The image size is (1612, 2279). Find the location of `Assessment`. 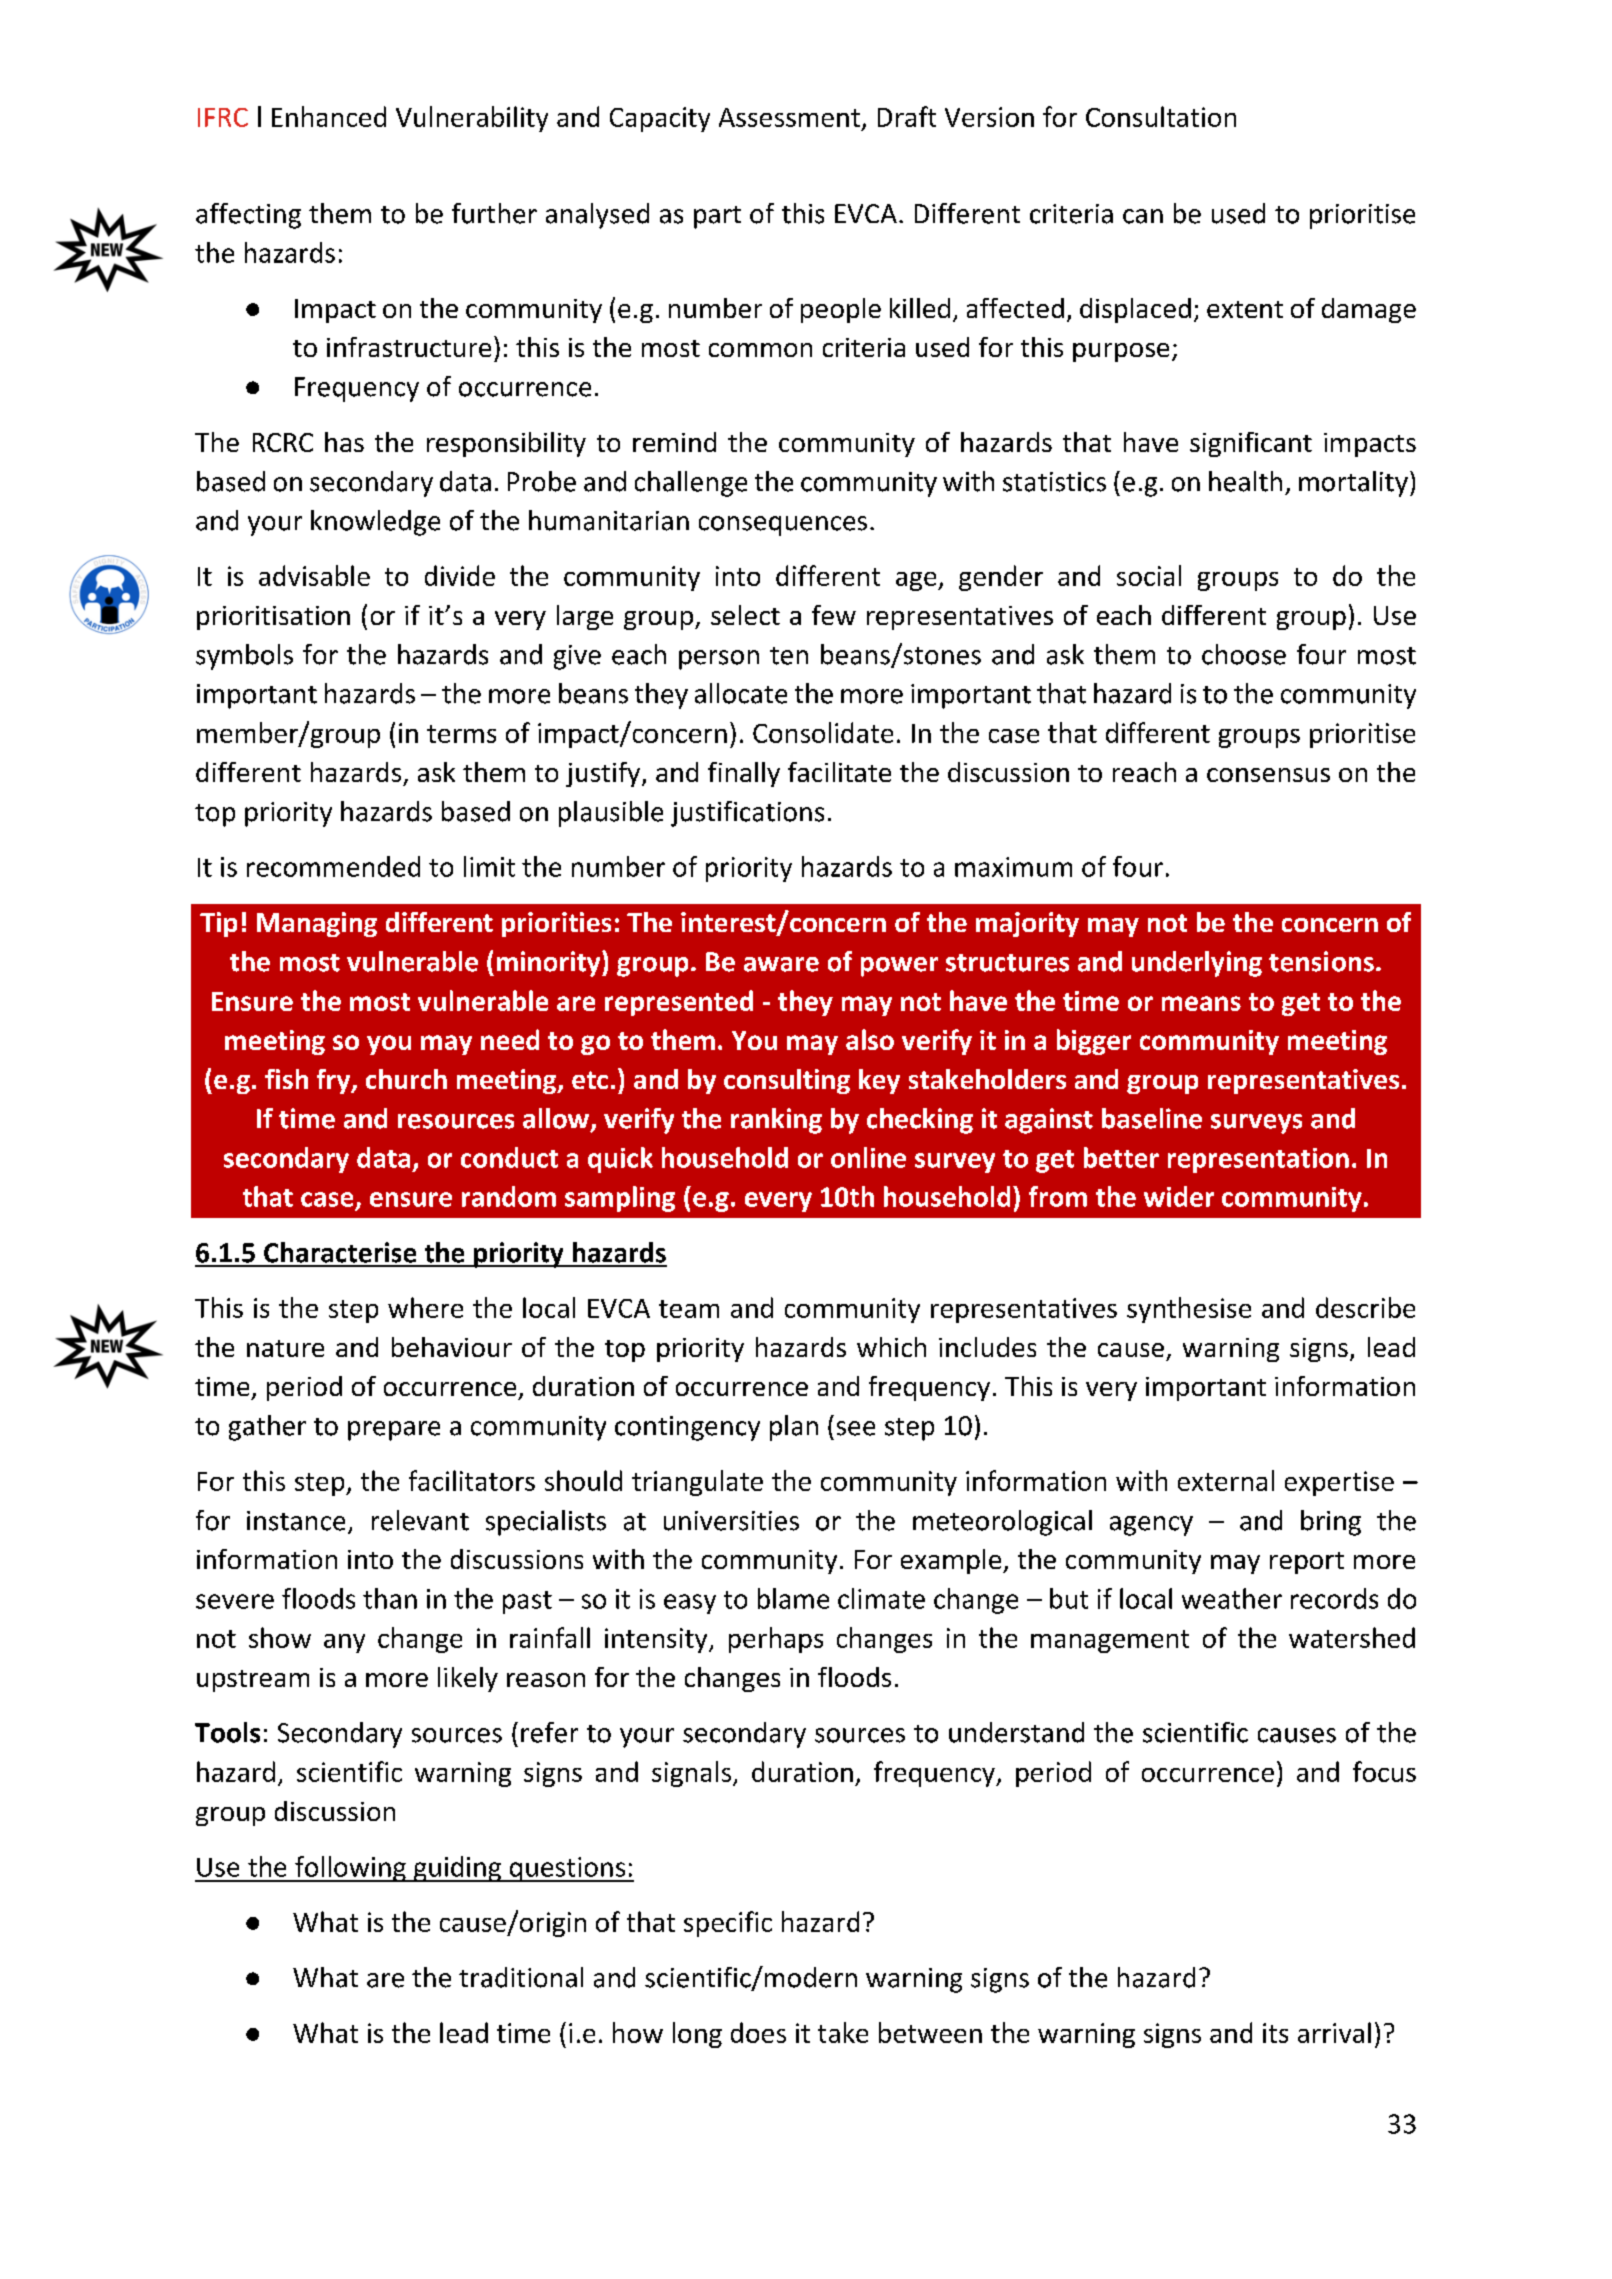

Assessment is located at coordinates (789, 117).
